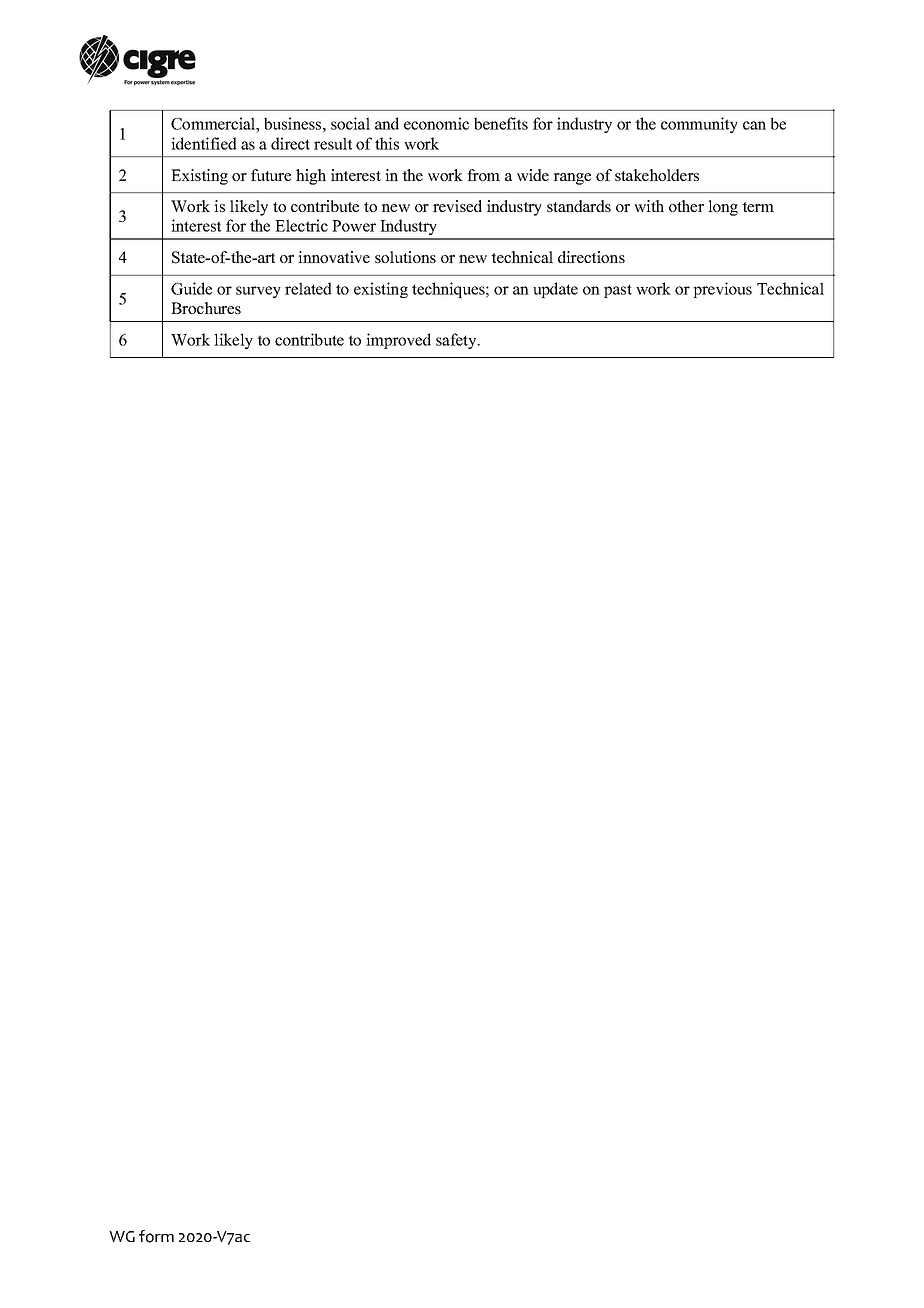 This page has width=924, height=1308. What do you see at coordinates (483, 175) in the page?
I see `from` at bounding box center [483, 175].
